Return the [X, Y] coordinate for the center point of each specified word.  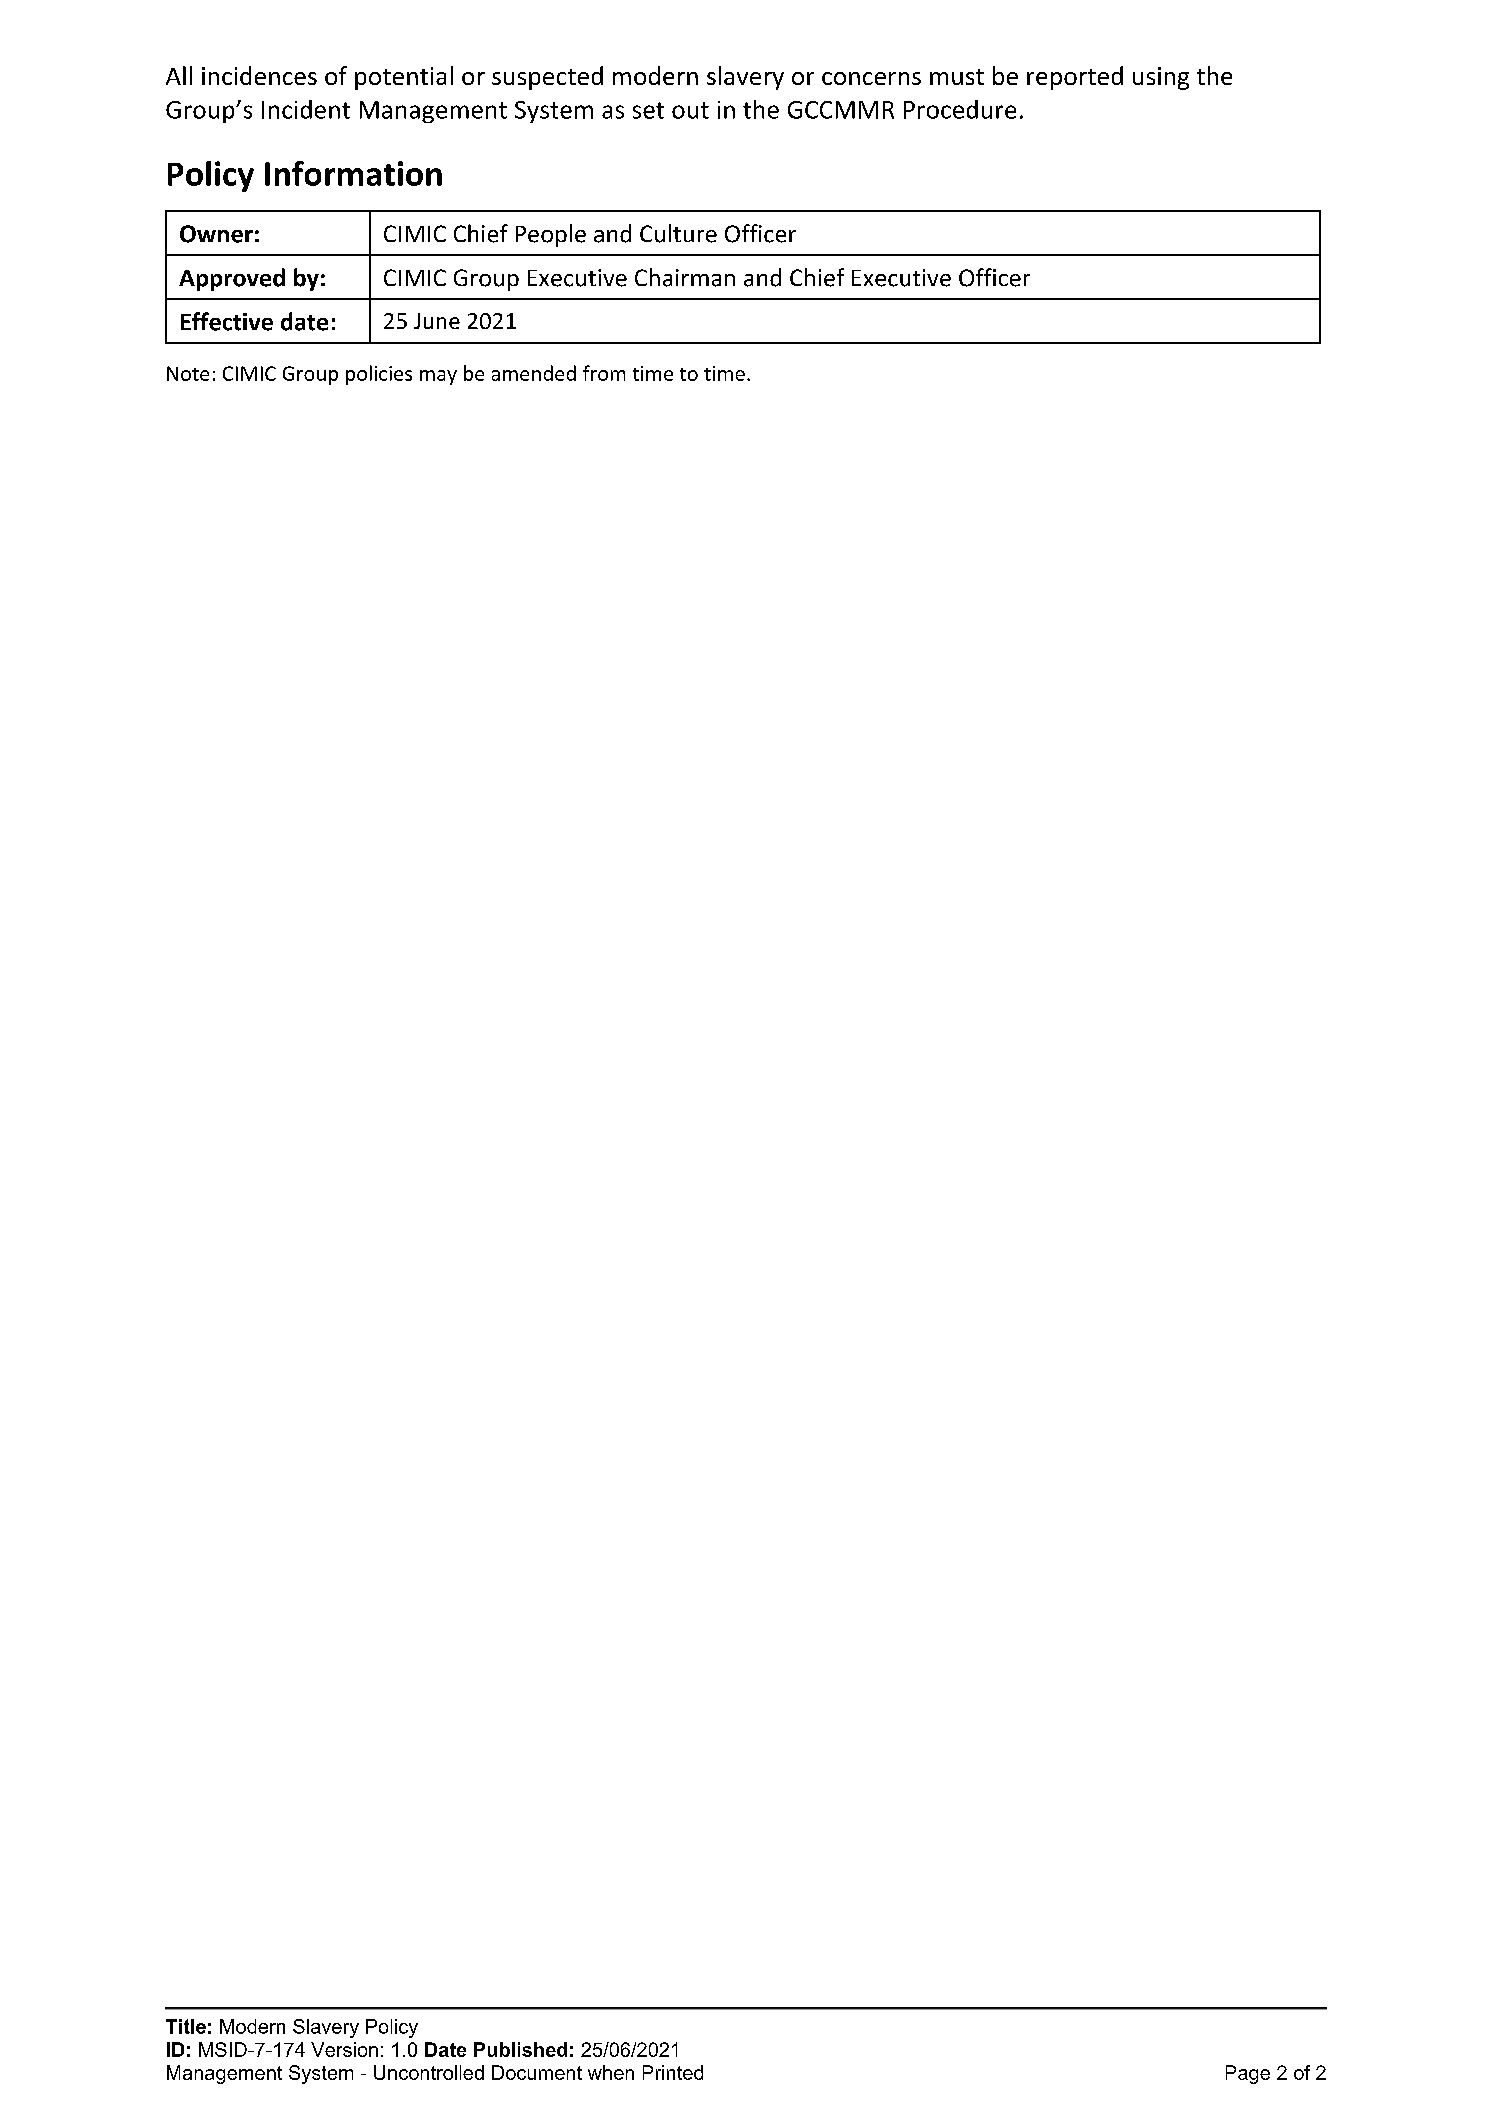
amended [534, 373]
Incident [306, 109]
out [690, 110]
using [1161, 78]
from [604, 373]
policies [379, 375]
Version [344, 2049]
